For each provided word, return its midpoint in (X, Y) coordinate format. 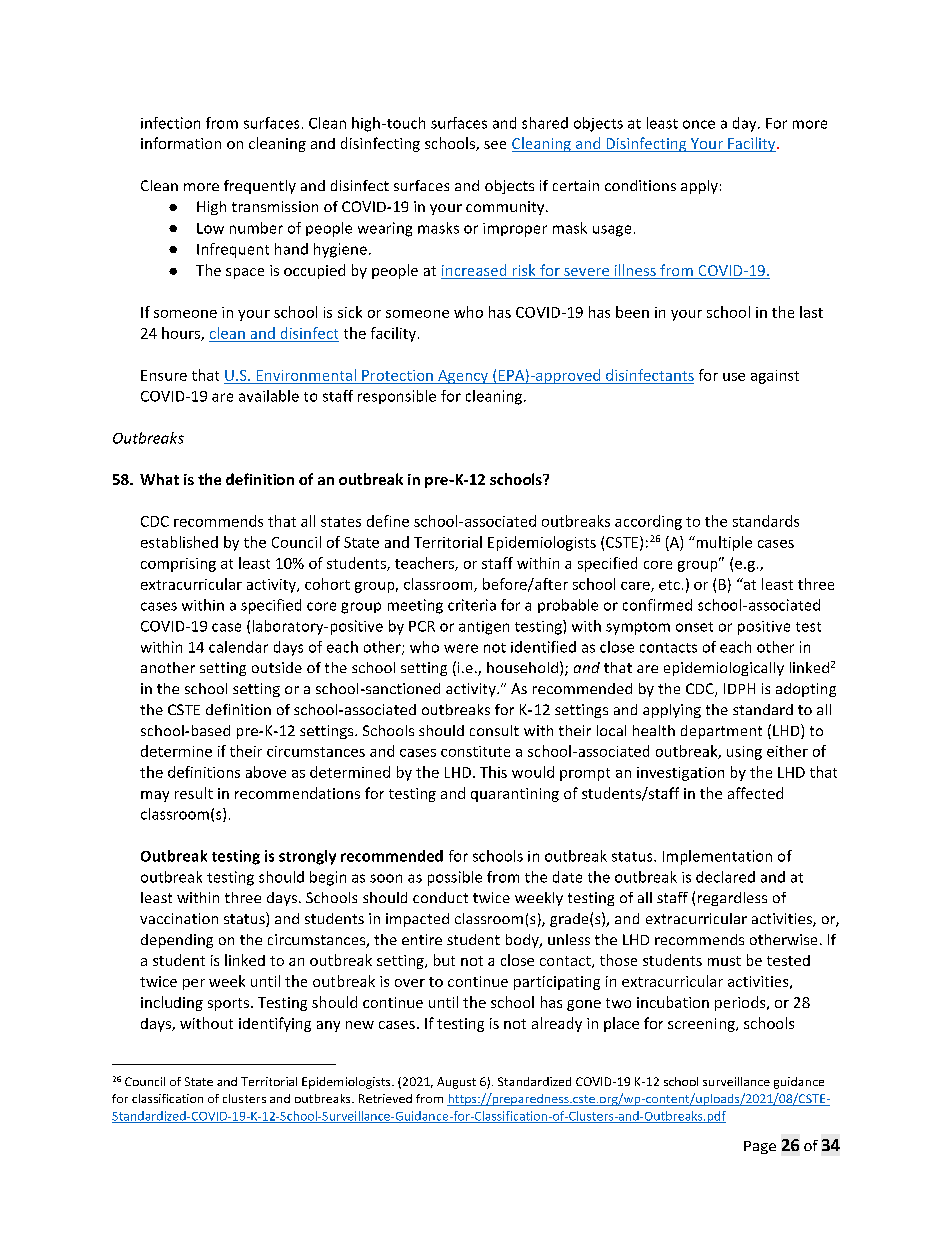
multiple (723, 543)
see (495, 145)
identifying (275, 1024)
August (456, 1083)
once (699, 124)
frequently (260, 187)
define (388, 521)
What (159, 479)
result (194, 793)
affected (755, 793)
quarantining (515, 795)
